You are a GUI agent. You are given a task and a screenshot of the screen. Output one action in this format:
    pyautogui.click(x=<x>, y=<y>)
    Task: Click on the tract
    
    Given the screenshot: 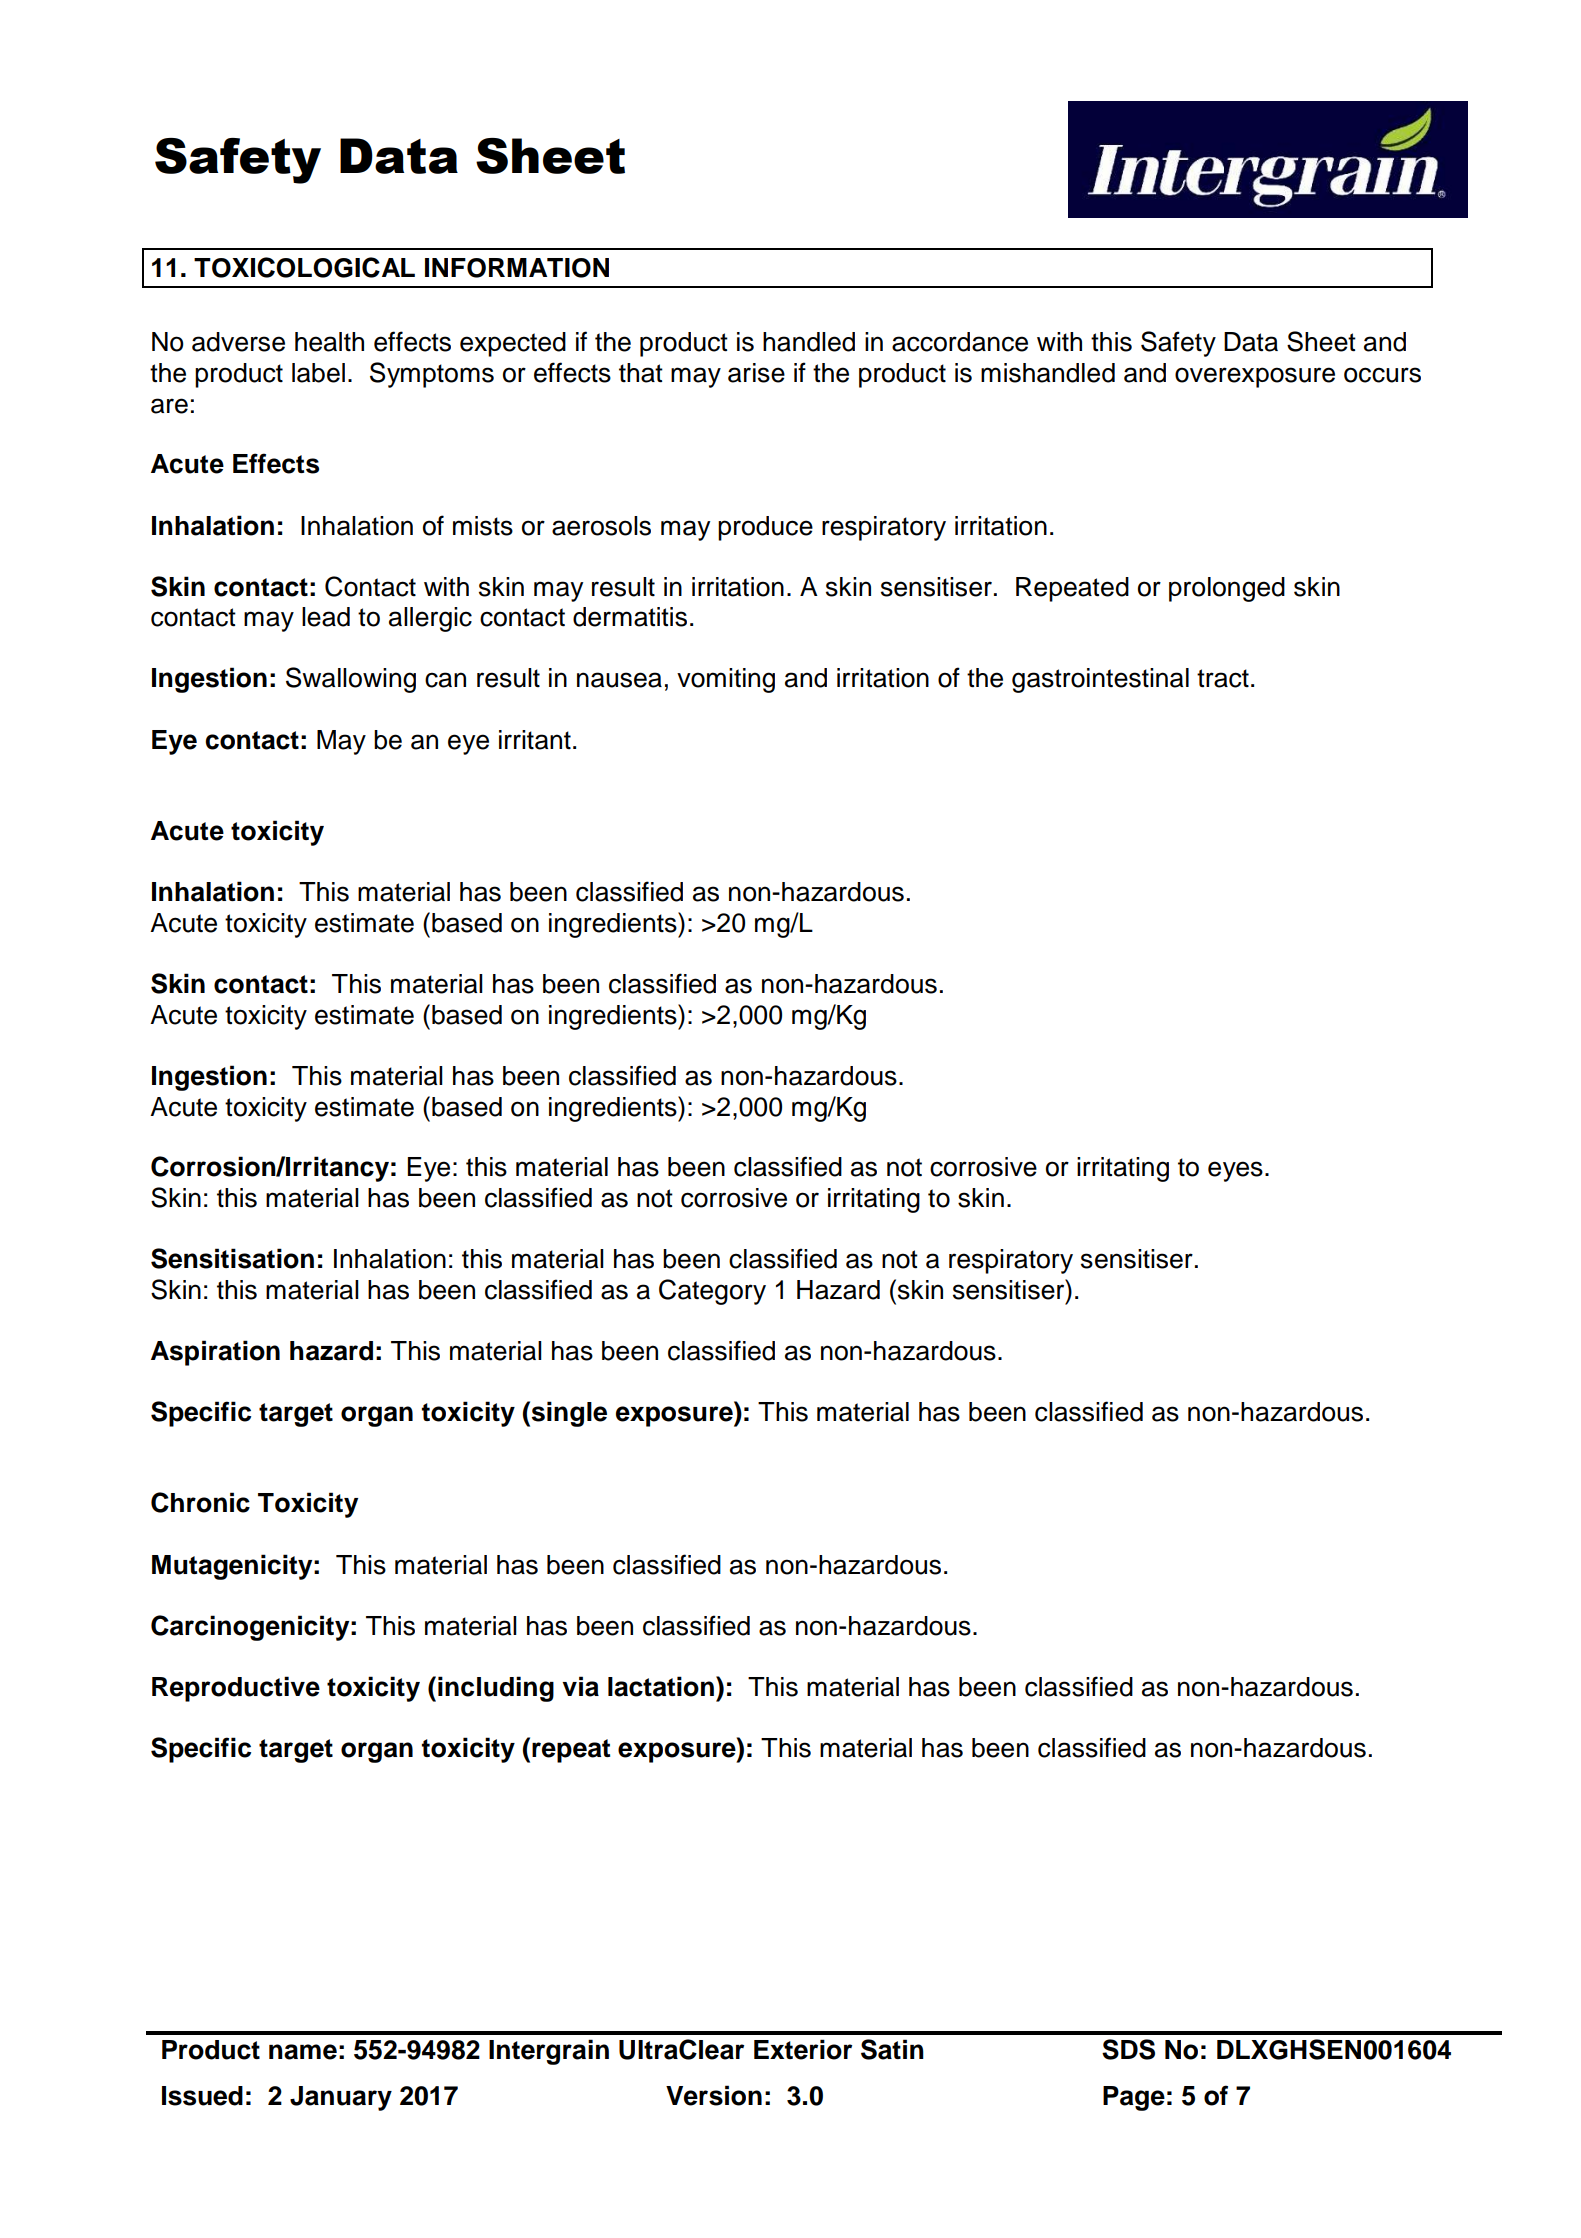 What is the action you would take?
    pyautogui.click(x=1223, y=678)
